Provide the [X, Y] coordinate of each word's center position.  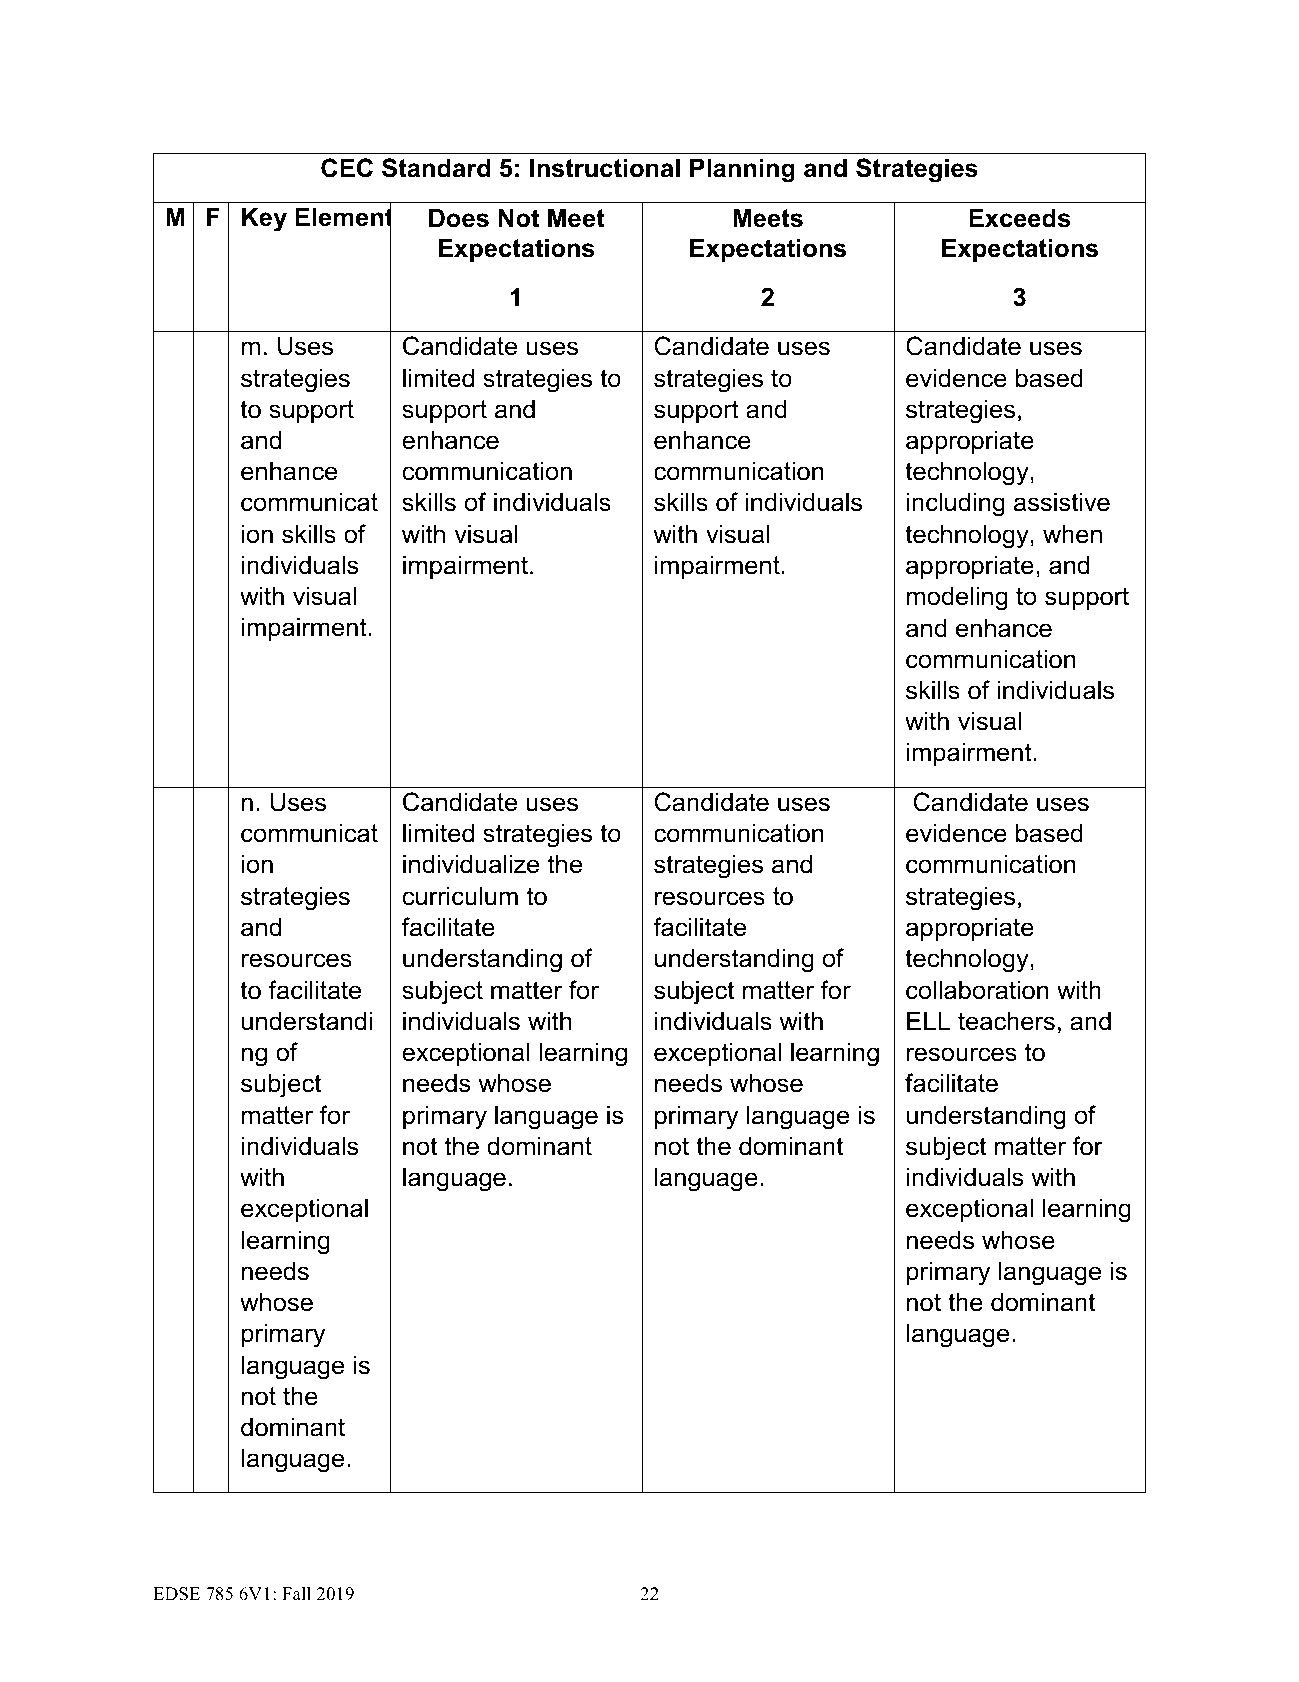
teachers [1006, 1021]
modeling [957, 598]
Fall [296, 1593]
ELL [928, 1020]
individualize [471, 864]
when [1072, 534]
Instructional [605, 168]
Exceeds [1019, 218]
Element [343, 218]
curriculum [460, 896]
